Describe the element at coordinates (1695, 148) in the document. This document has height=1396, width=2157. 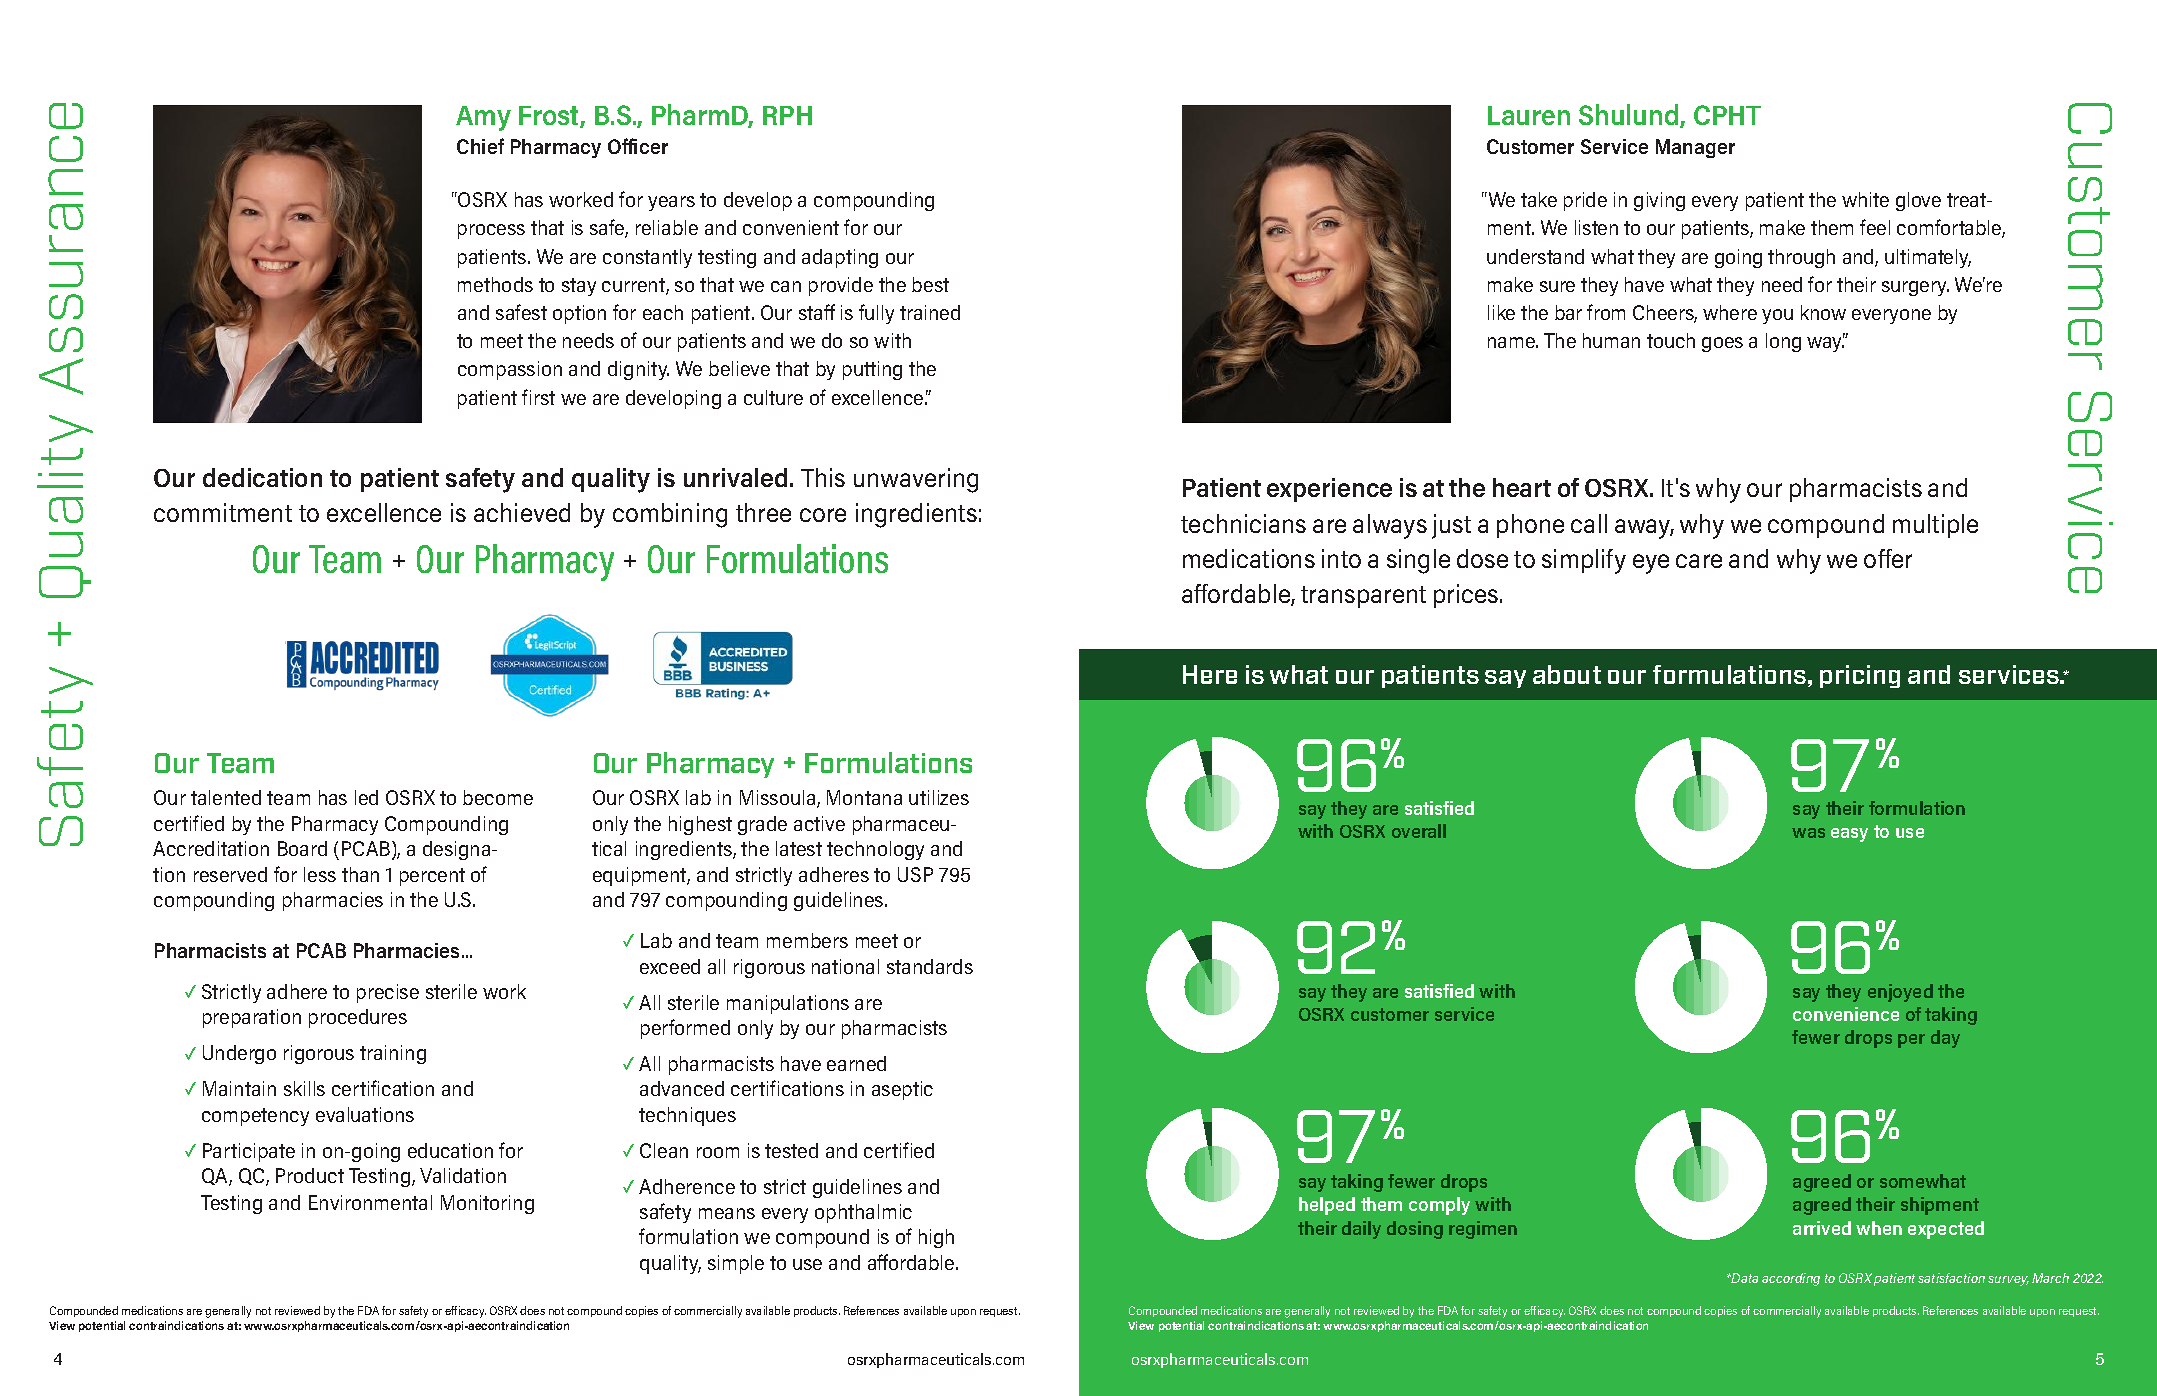
I see `Manager` at that location.
